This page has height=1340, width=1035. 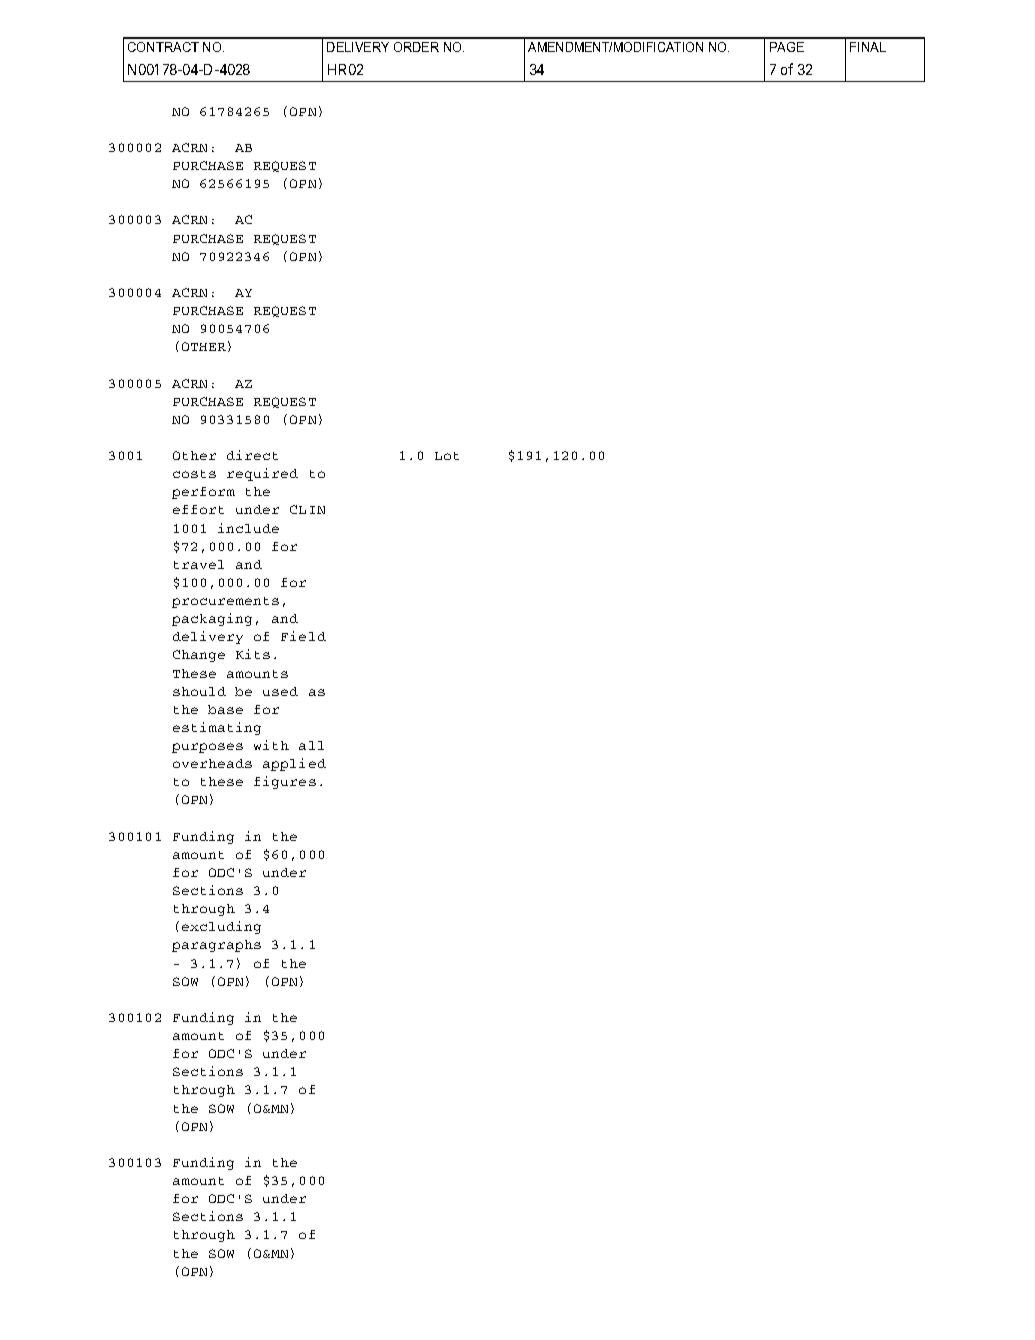 I want to click on CONTRACT, so click(x=163, y=47).
